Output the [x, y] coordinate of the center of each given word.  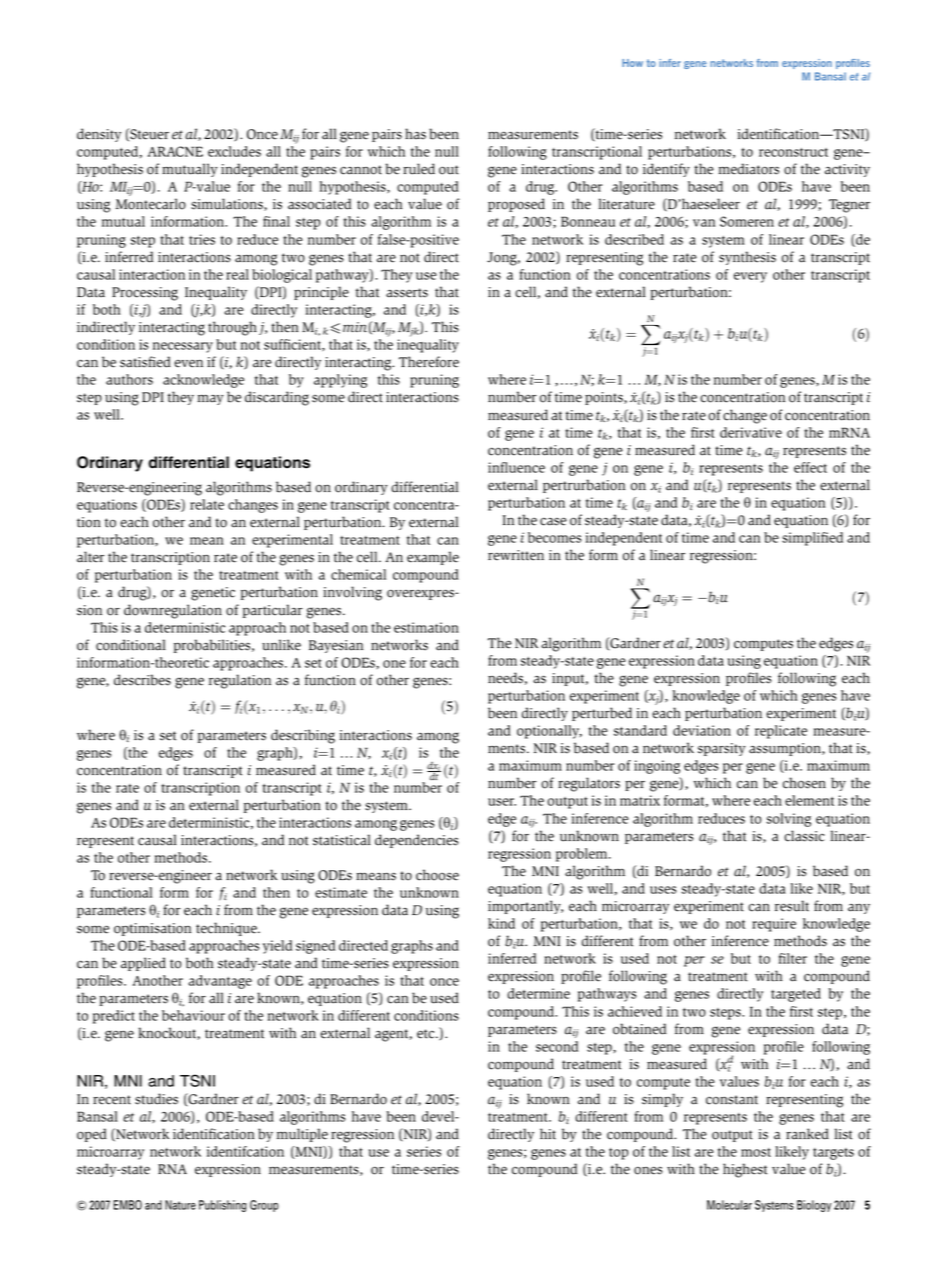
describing [303, 736]
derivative [751, 432]
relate [207, 504]
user [502, 802]
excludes [234, 151]
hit [548, 1134]
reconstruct [793, 152]
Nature [180, 1205]
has [415, 134]
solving [789, 820]
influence [516, 467]
